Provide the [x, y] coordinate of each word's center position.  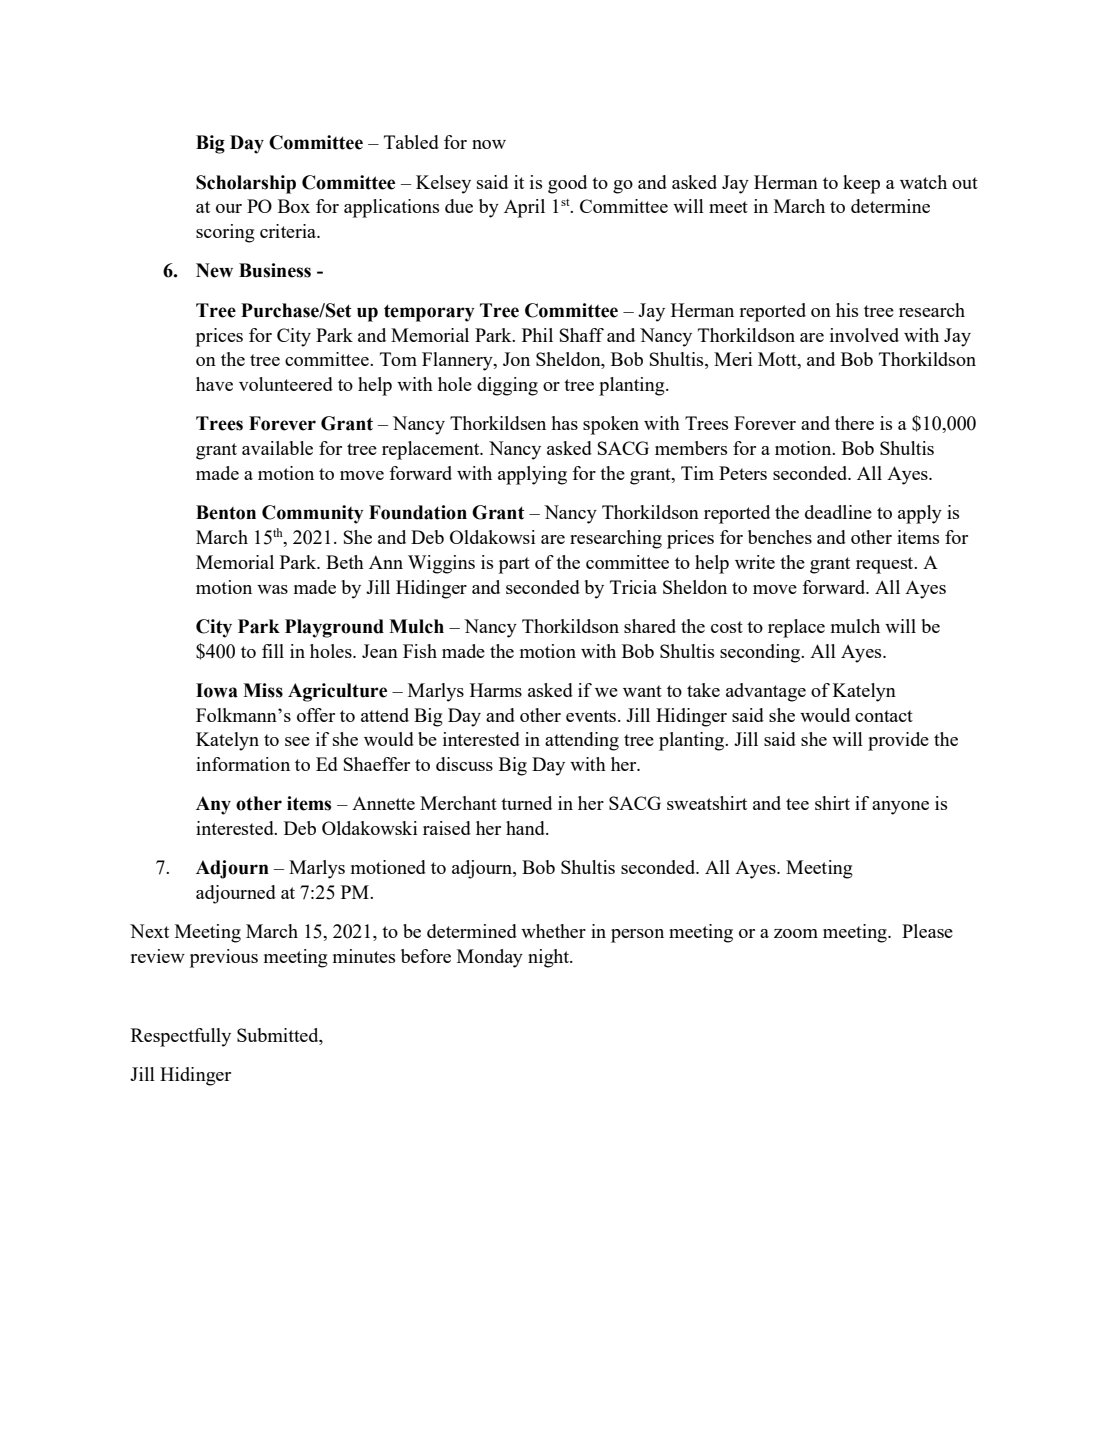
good [567, 184]
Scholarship [246, 184]
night [550, 958]
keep [861, 184]
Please [927, 931]
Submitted [279, 1036]
